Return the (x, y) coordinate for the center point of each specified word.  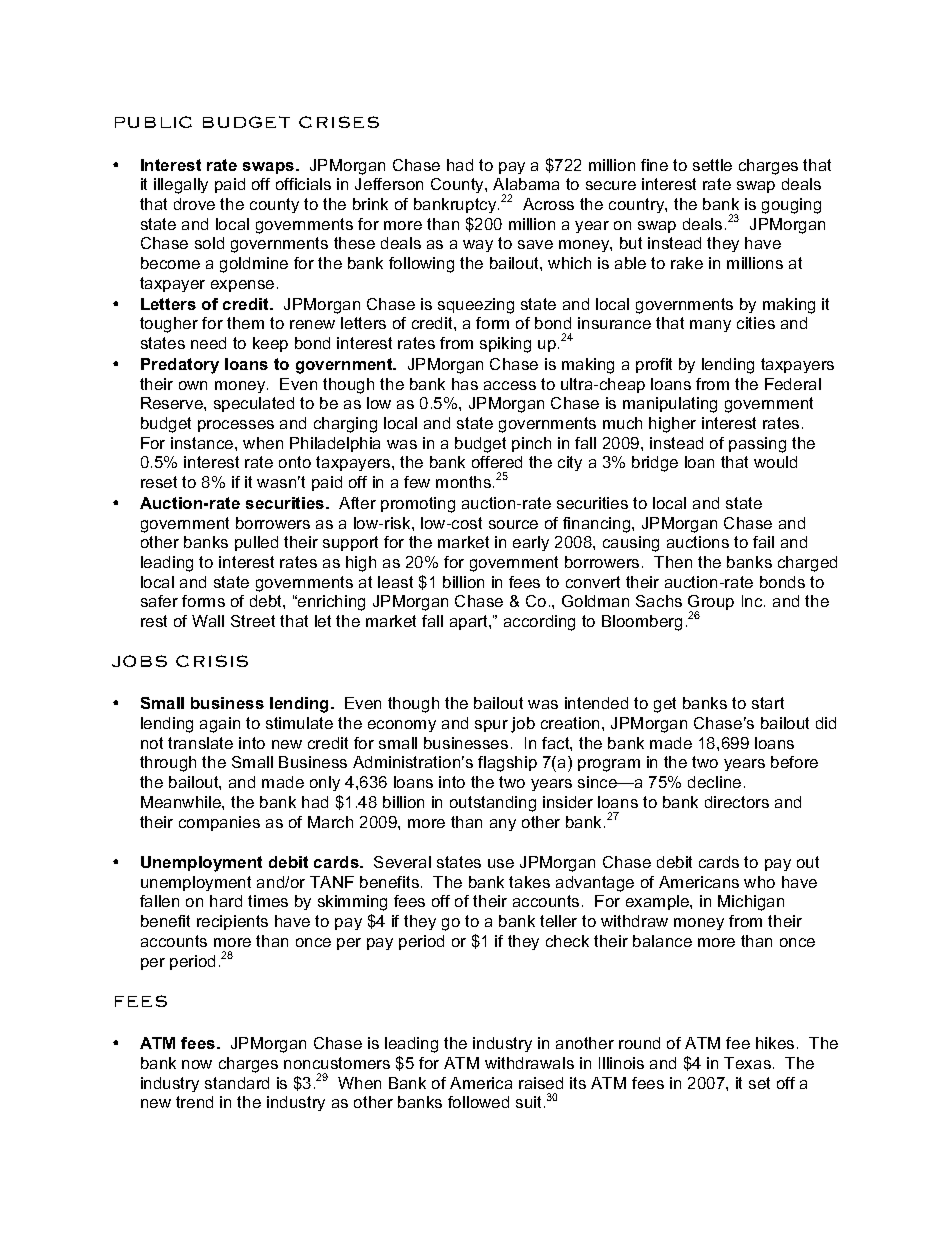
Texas (747, 1063)
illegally (181, 186)
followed (478, 1102)
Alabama (526, 184)
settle (712, 165)
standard (237, 1083)
